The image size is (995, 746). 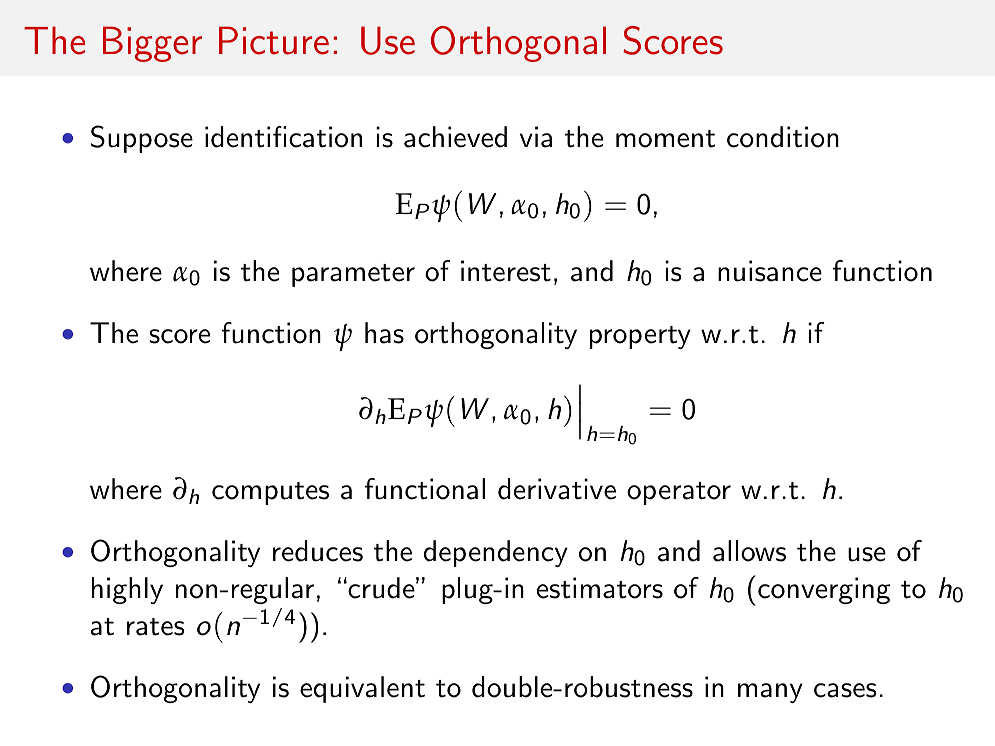 I want to click on property, so click(x=640, y=337).
